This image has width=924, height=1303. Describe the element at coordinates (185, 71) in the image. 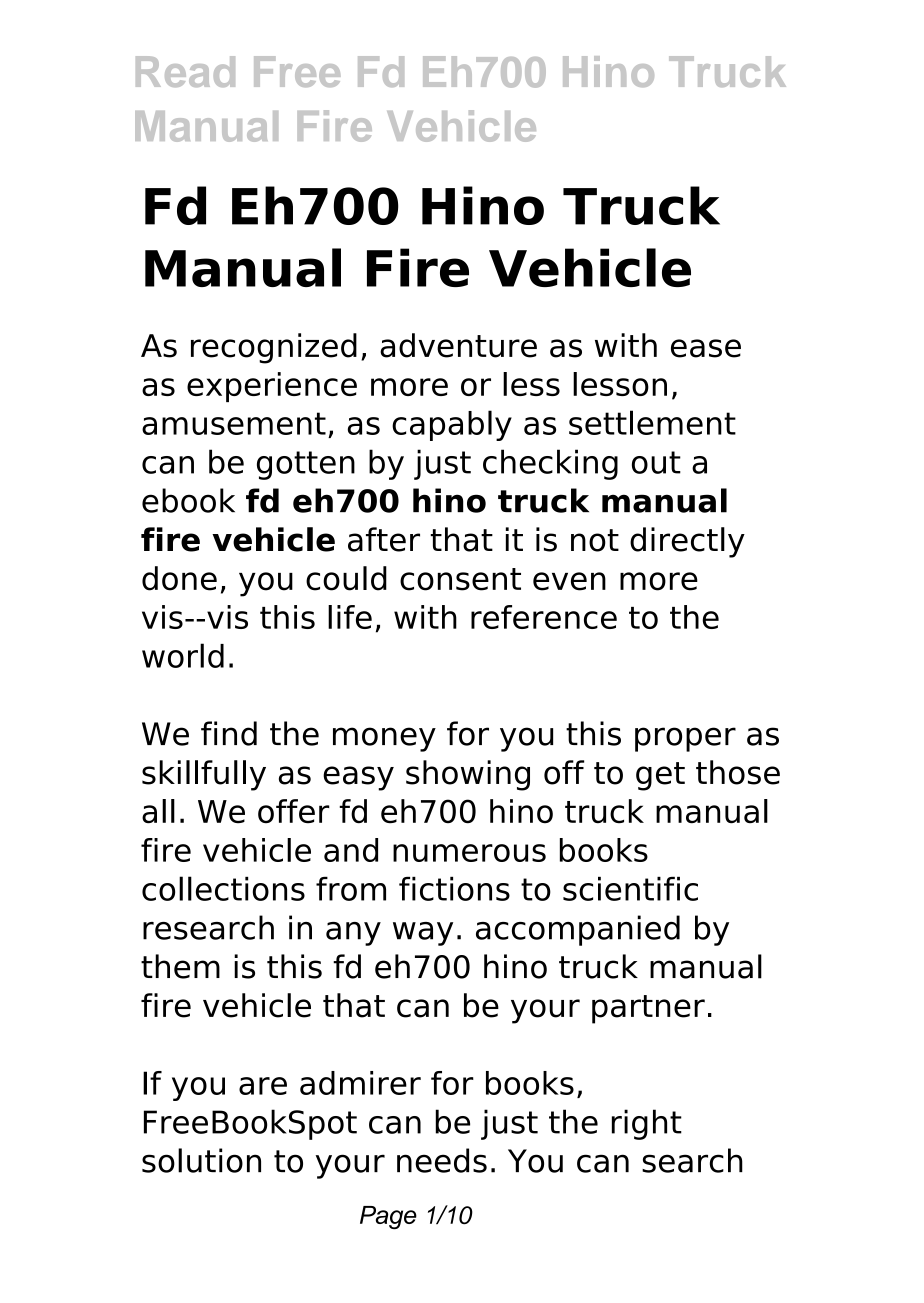

I see `Read` at that location.
